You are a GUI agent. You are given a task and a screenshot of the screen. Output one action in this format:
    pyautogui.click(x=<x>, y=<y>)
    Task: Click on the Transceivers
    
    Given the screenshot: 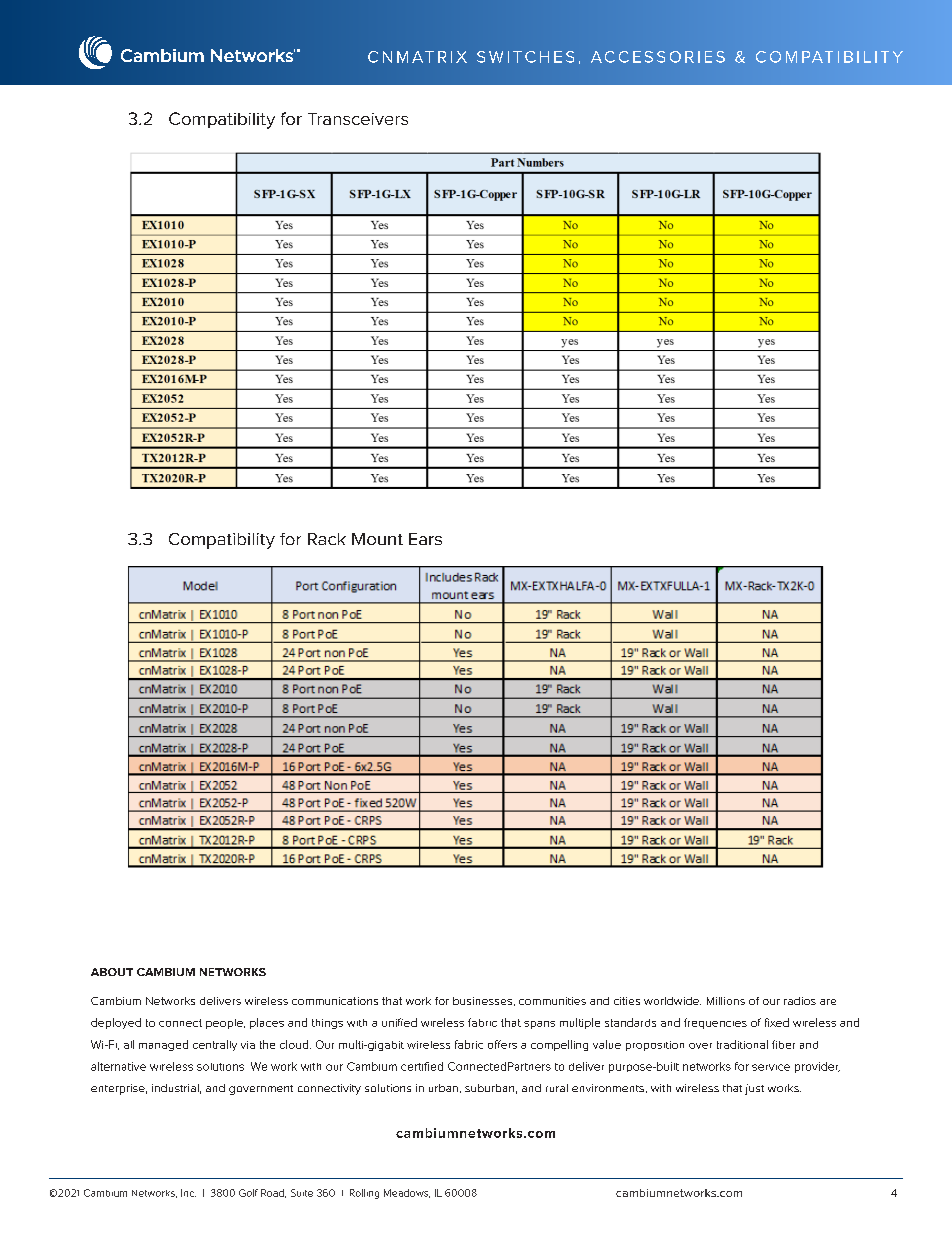 What is the action you would take?
    pyautogui.click(x=358, y=119)
